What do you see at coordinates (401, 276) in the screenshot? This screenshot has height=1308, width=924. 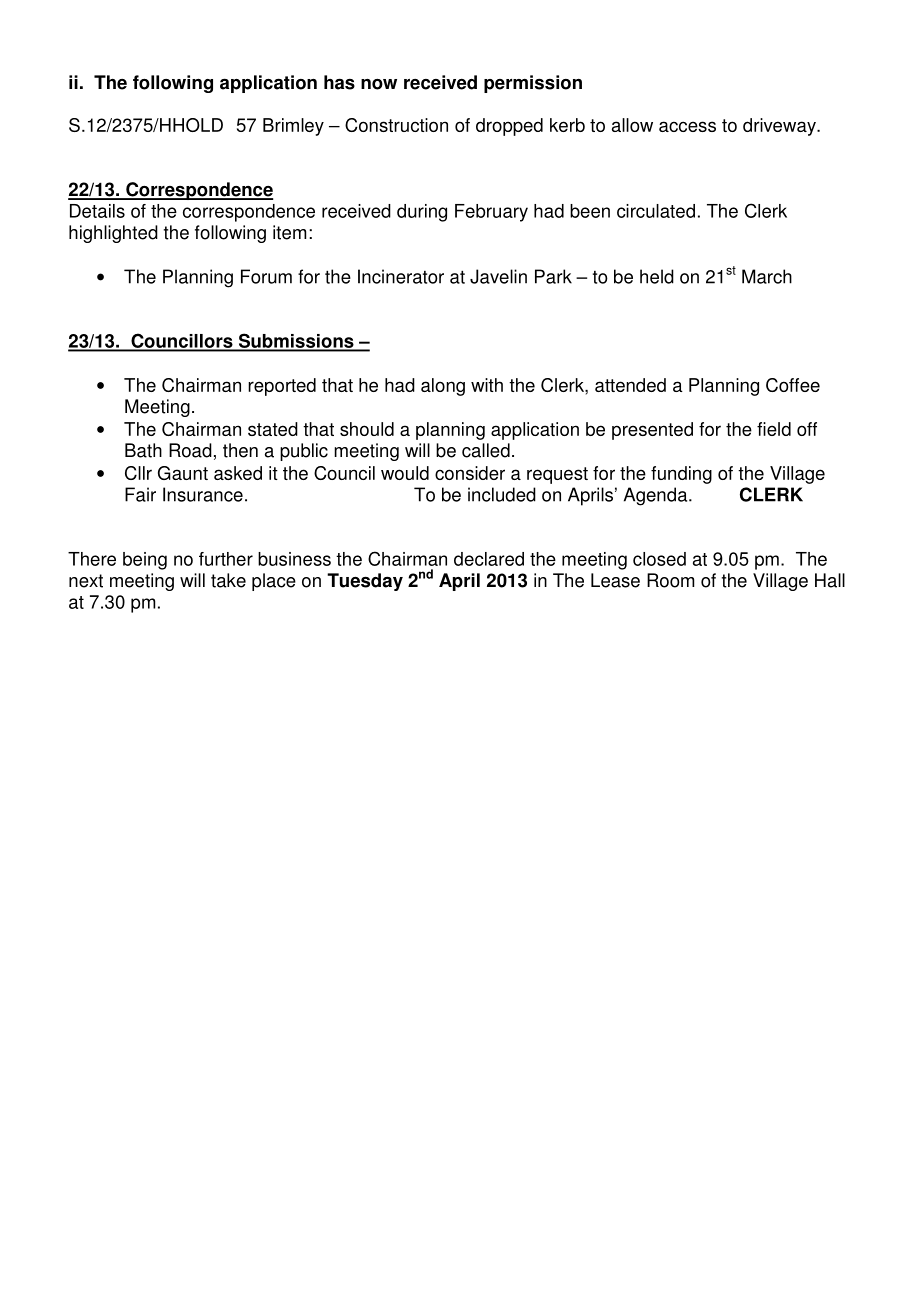 I see `Incinerator` at bounding box center [401, 276].
